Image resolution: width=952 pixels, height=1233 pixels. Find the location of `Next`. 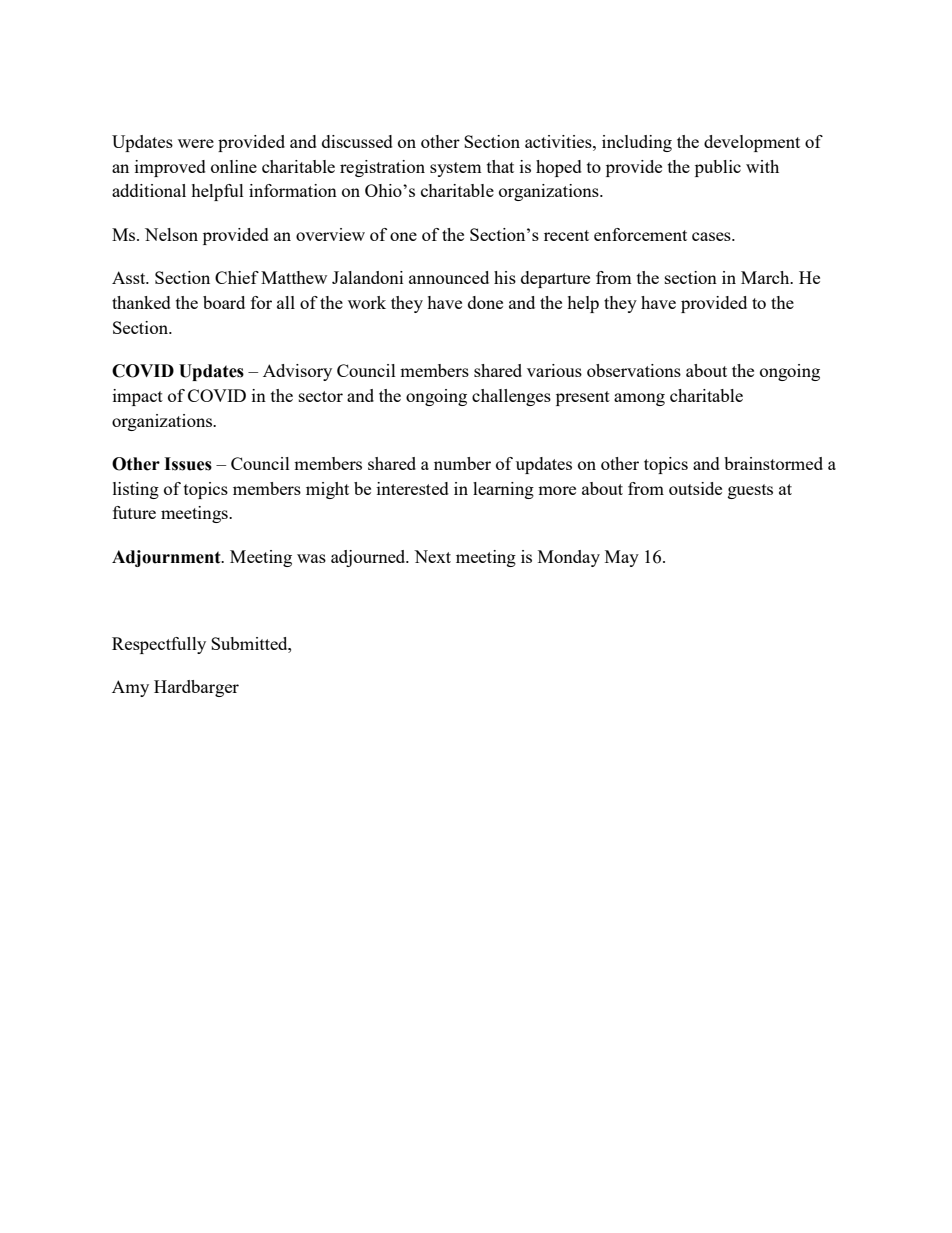

Next is located at coordinates (432, 556).
